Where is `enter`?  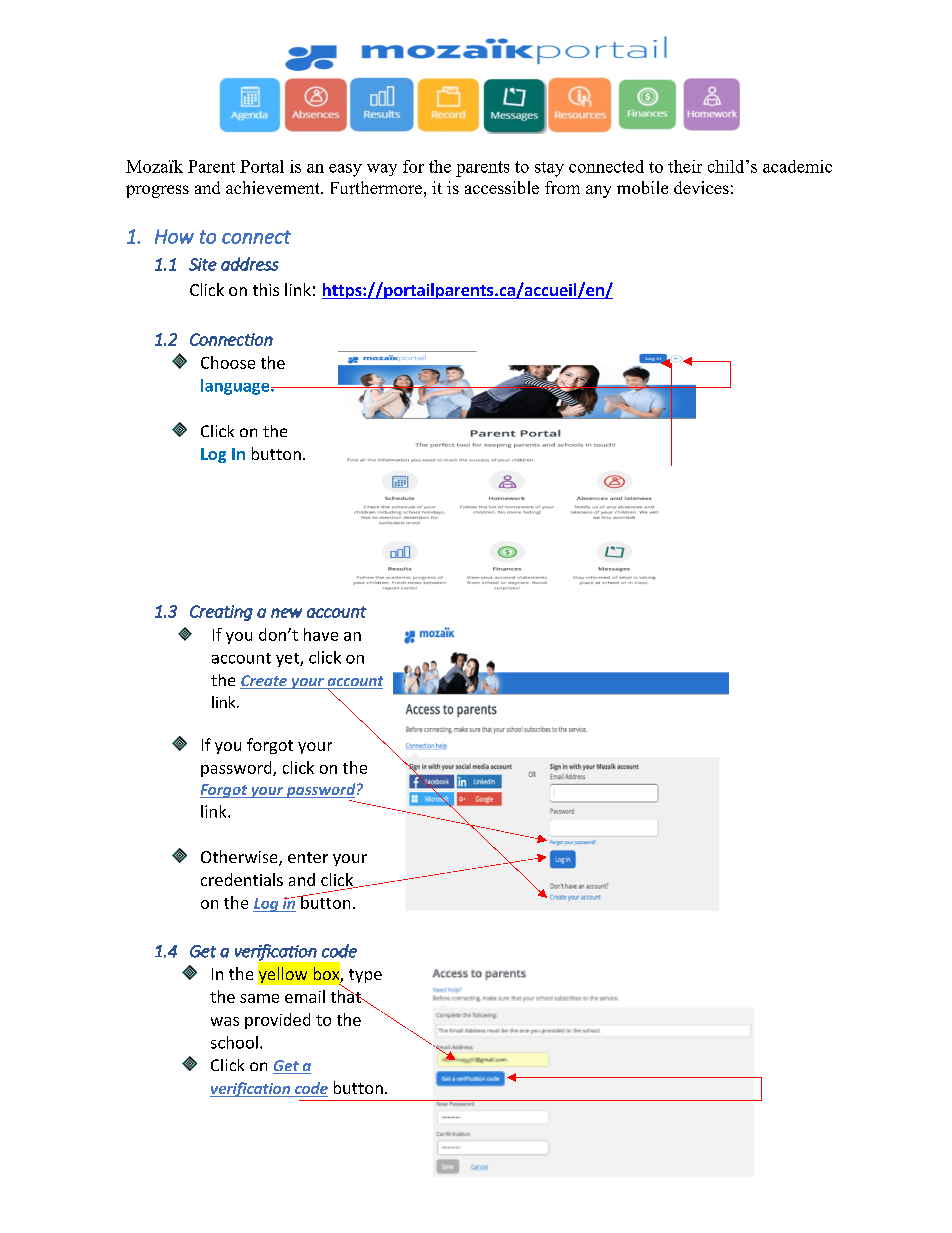 enter is located at coordinates (308, 857).
